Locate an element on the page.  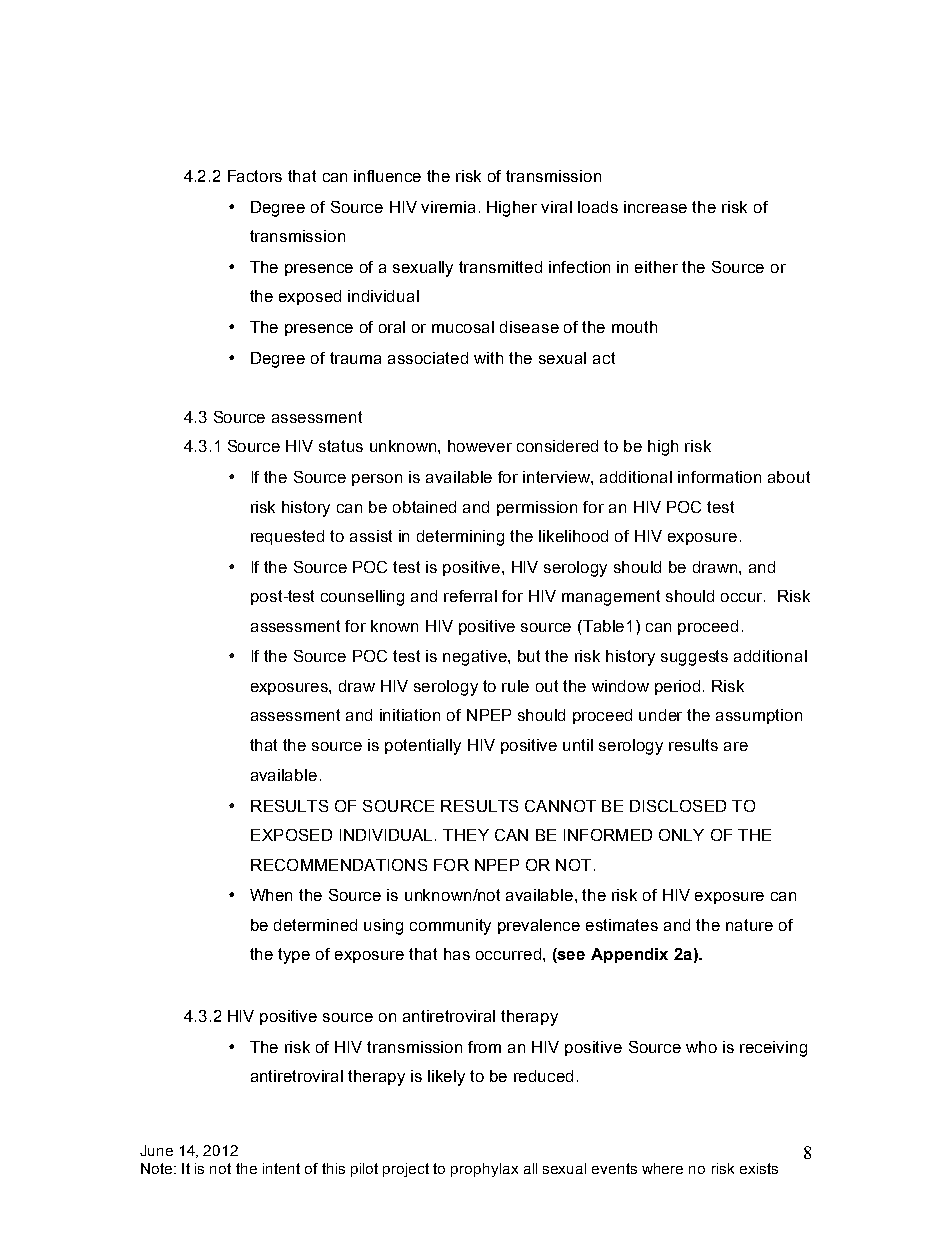
transmitted is located at coordinates (500, 267).
